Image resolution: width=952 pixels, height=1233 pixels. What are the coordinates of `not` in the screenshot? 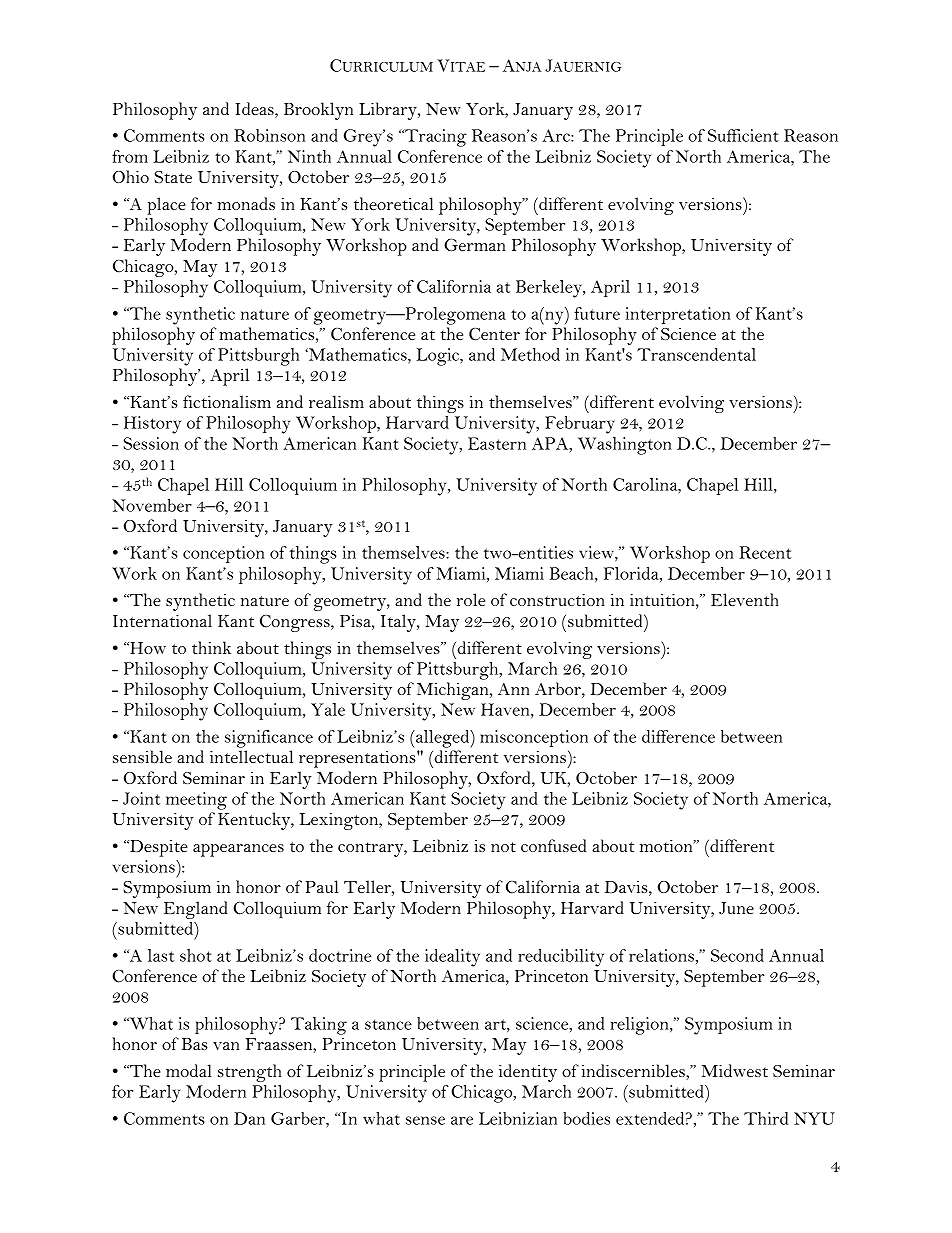 It's located at (503, 847).
